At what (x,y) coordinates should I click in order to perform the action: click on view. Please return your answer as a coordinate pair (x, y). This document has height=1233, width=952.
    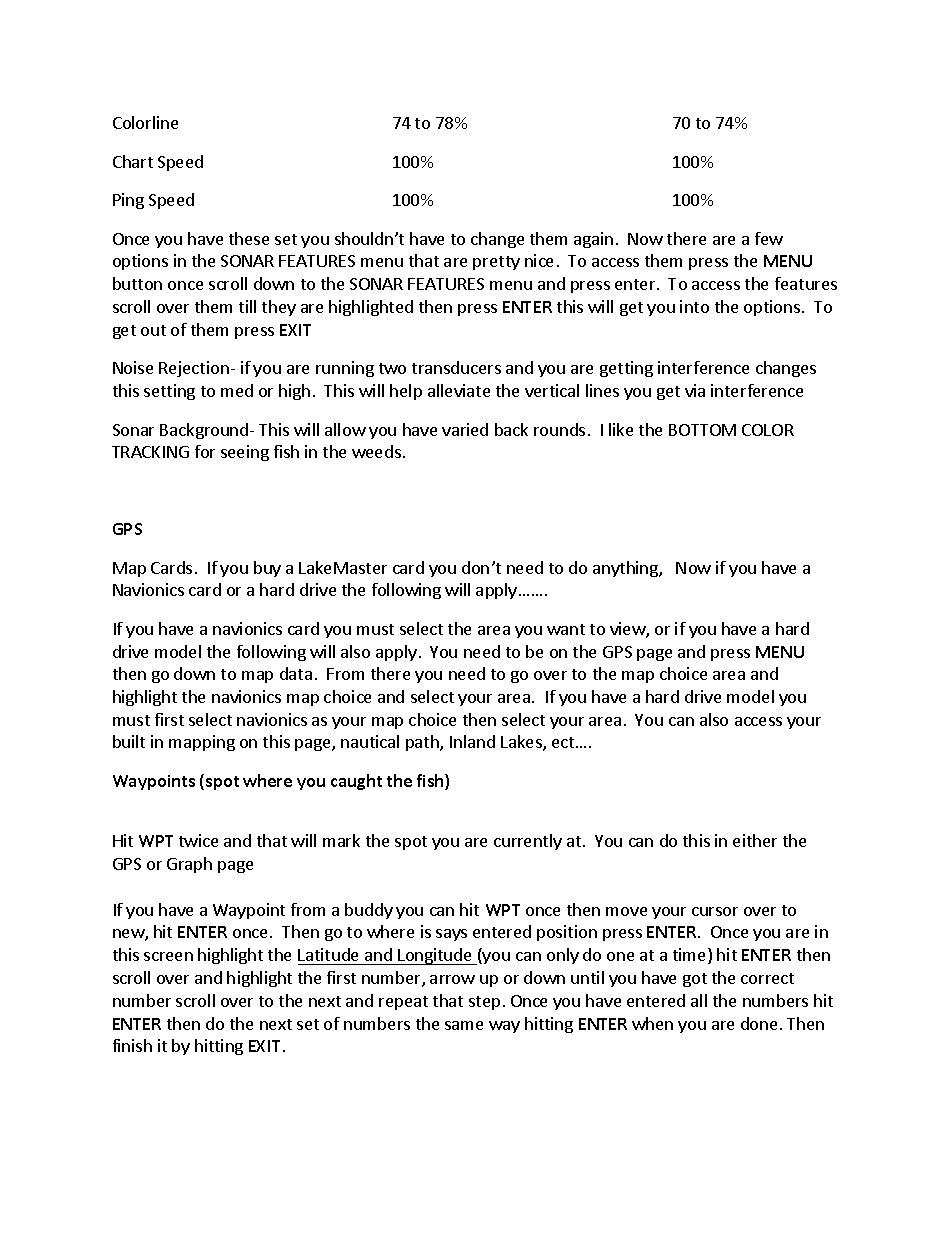
    Looking at the image, I should click on (628, 630).
